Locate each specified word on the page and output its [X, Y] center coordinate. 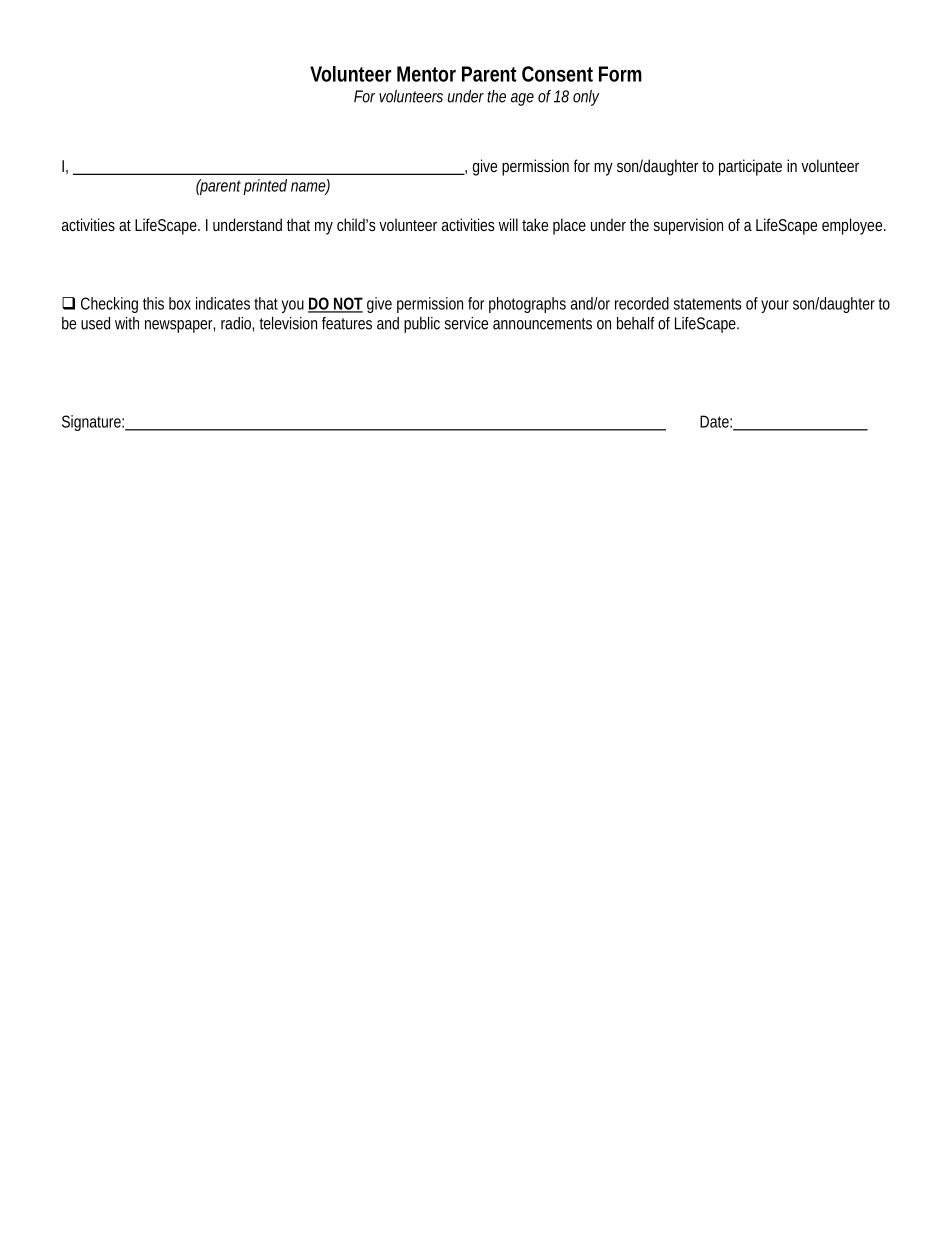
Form [620, 74]
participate [750, 167]
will [508, 224]
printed [265, 187]
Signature [93, 423]
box [180, 303]
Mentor [426, 74]
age [522, 99]
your [775, 306]
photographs [527, 305]
